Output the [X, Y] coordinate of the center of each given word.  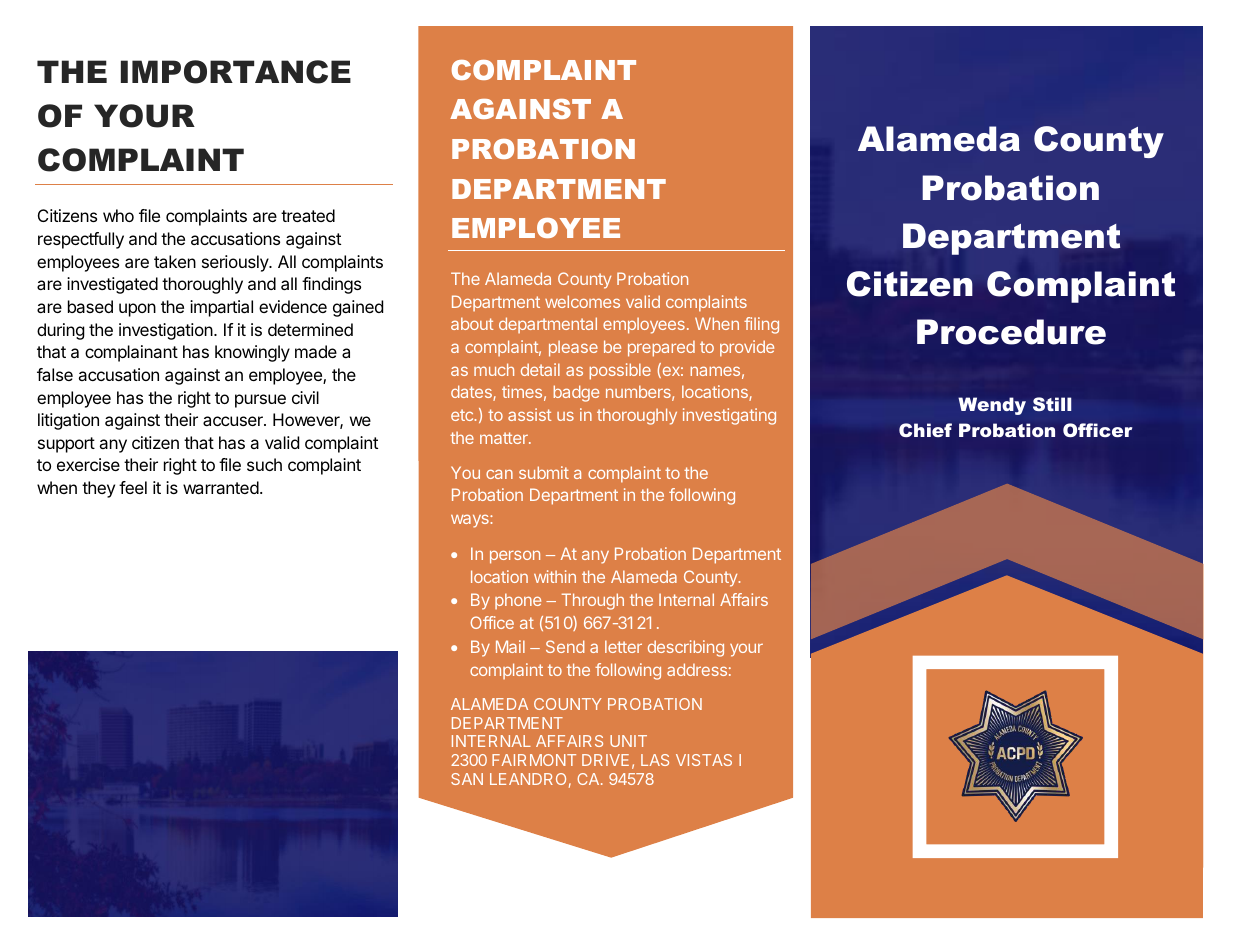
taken [175, 261]
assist [529, 414]
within [555, 576]
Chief [925, 430]
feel [133, 487]
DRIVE [605, 760]
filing [761, 325]
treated [308, 215]
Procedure [1011, 332]
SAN [467, 779]
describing [686, 648]
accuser [234, 421]
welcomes [582, 301]
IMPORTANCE [236, 72]
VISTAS [704, 760]
